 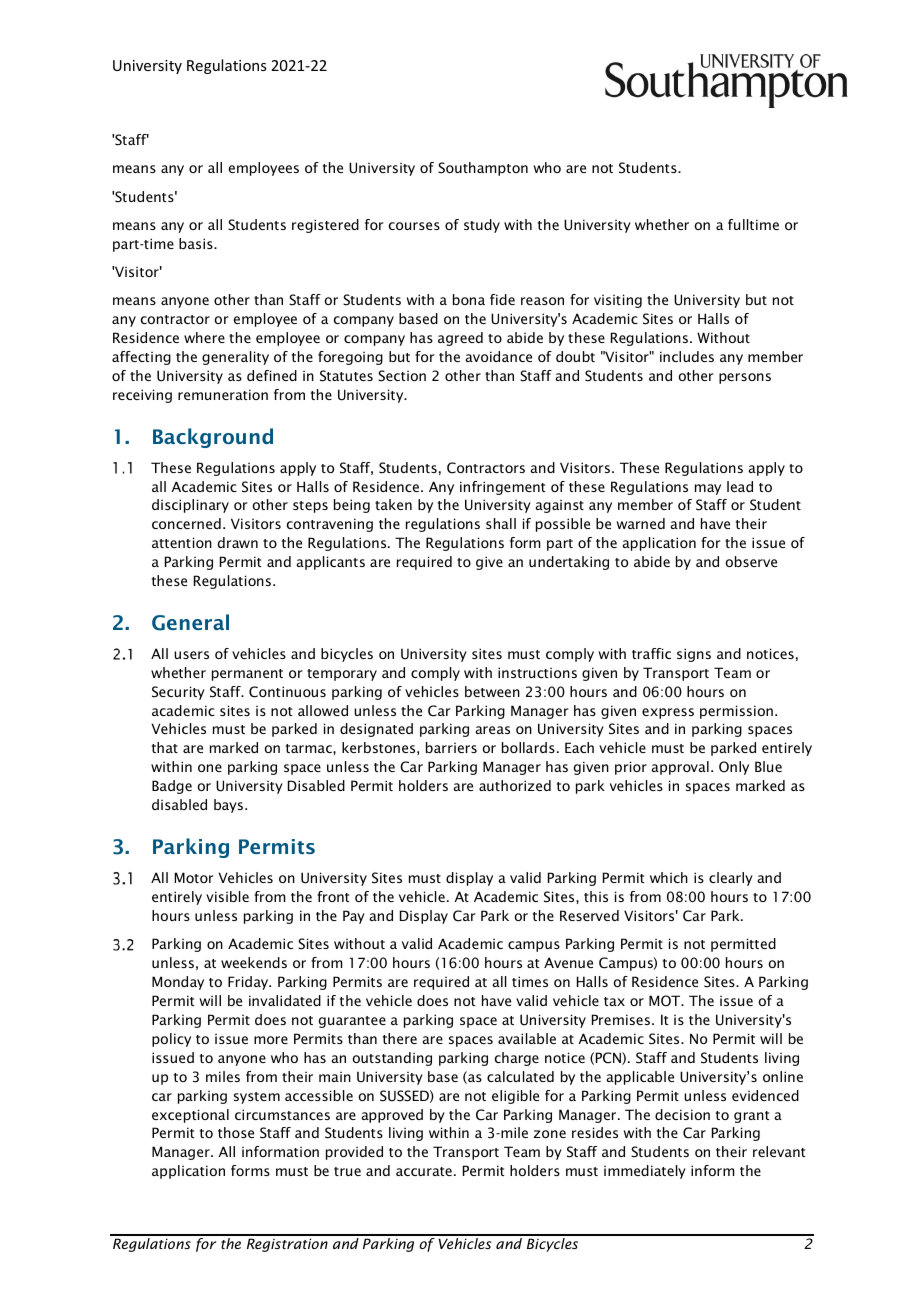 What do you see at coordinates (751, 561) in the screenshot?
I see `observe` at bounding box center [751, 561].
